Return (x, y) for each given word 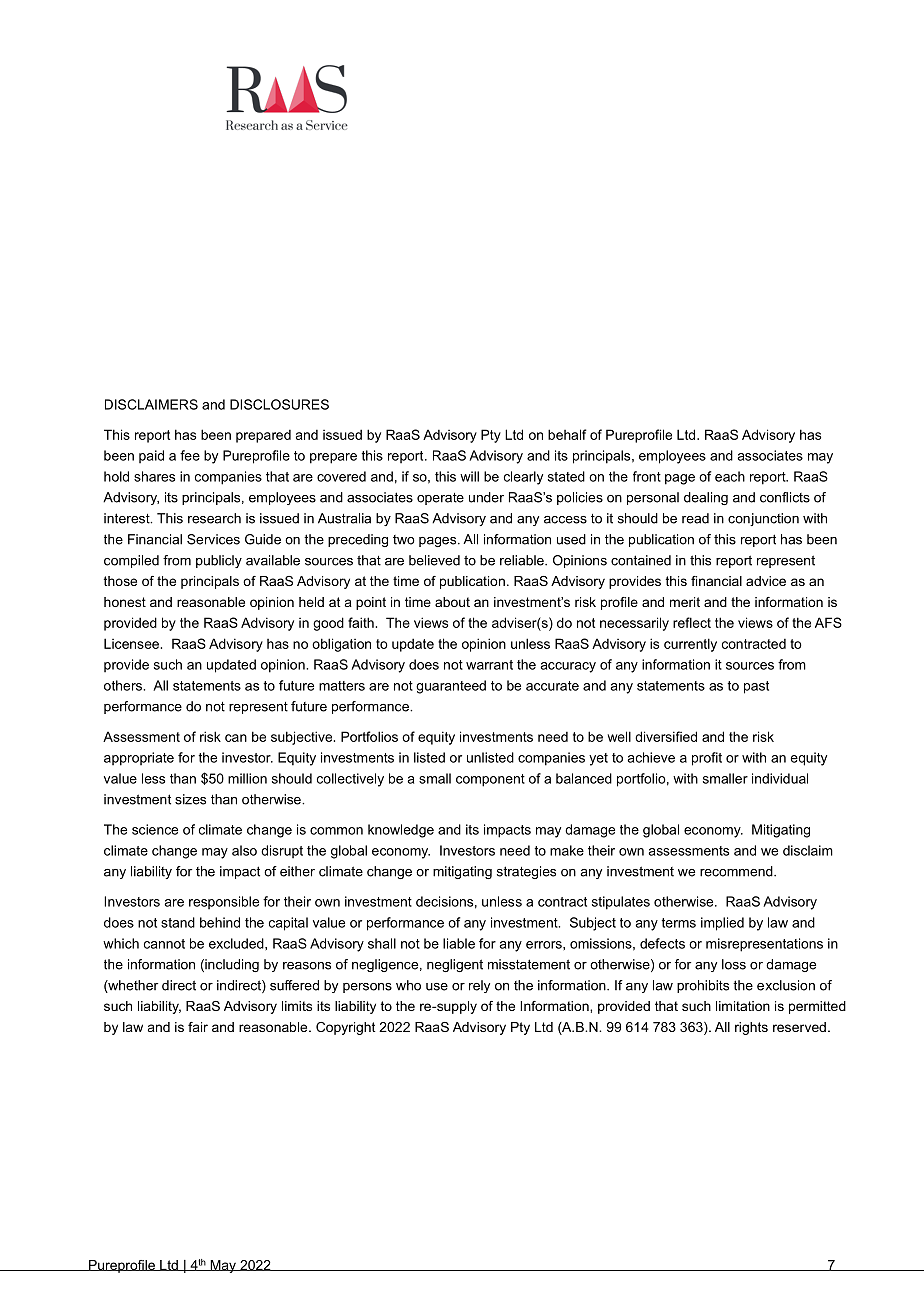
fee (190, 455)
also (244, 850)
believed (434, 560)
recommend (737, 871)
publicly (219, 561)
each (730, 476)
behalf (567, 434)
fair (198, 1027)
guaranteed (451, 687)
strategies (526, 872)
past (756, 687)
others (124, 685)
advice (766, 581)
